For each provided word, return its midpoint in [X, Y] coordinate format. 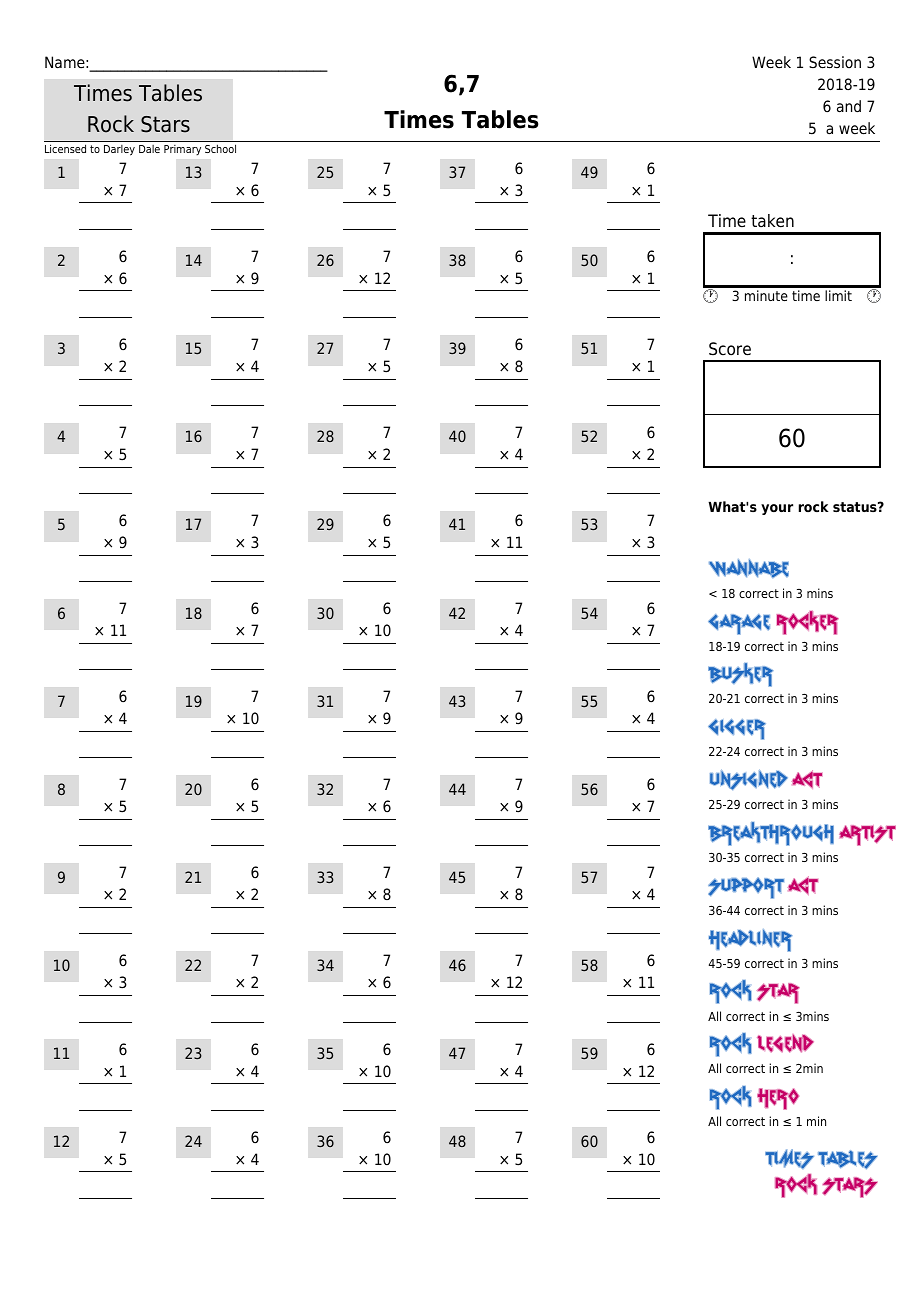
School [220, 148]
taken [772, 221]
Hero [778, 1099]
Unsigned [749, 780]
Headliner [750, 940]
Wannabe [749, 568]
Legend [785, 1043]
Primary [182, 150]
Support [746, 888]
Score [730, 349]
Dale [149, 149]
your [777, 509]
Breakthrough [771, 834]
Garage [739, 624]
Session [835, 62]
